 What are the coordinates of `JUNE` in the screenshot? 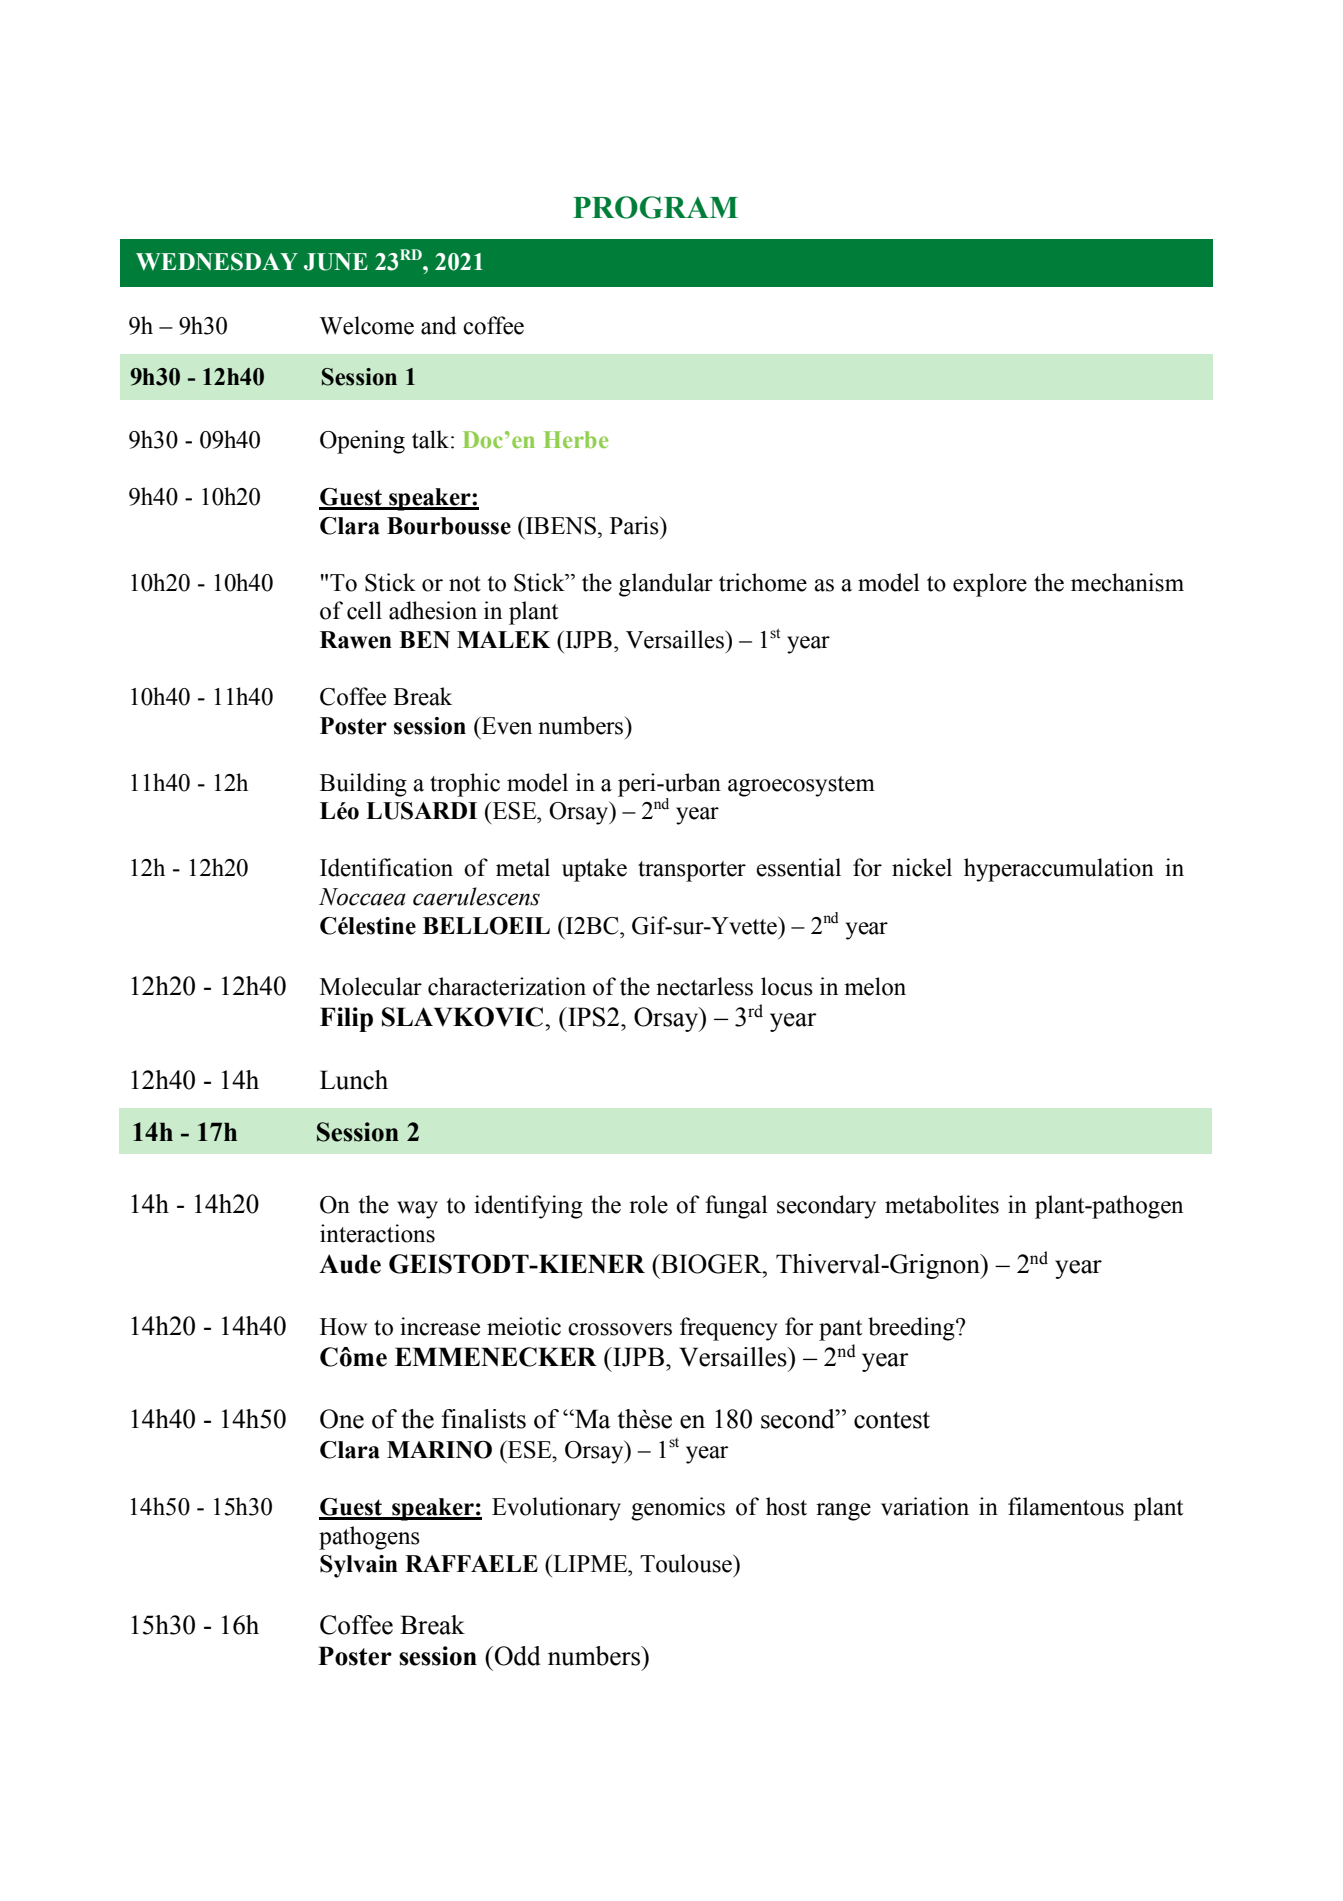 It's located at (336, 262).
